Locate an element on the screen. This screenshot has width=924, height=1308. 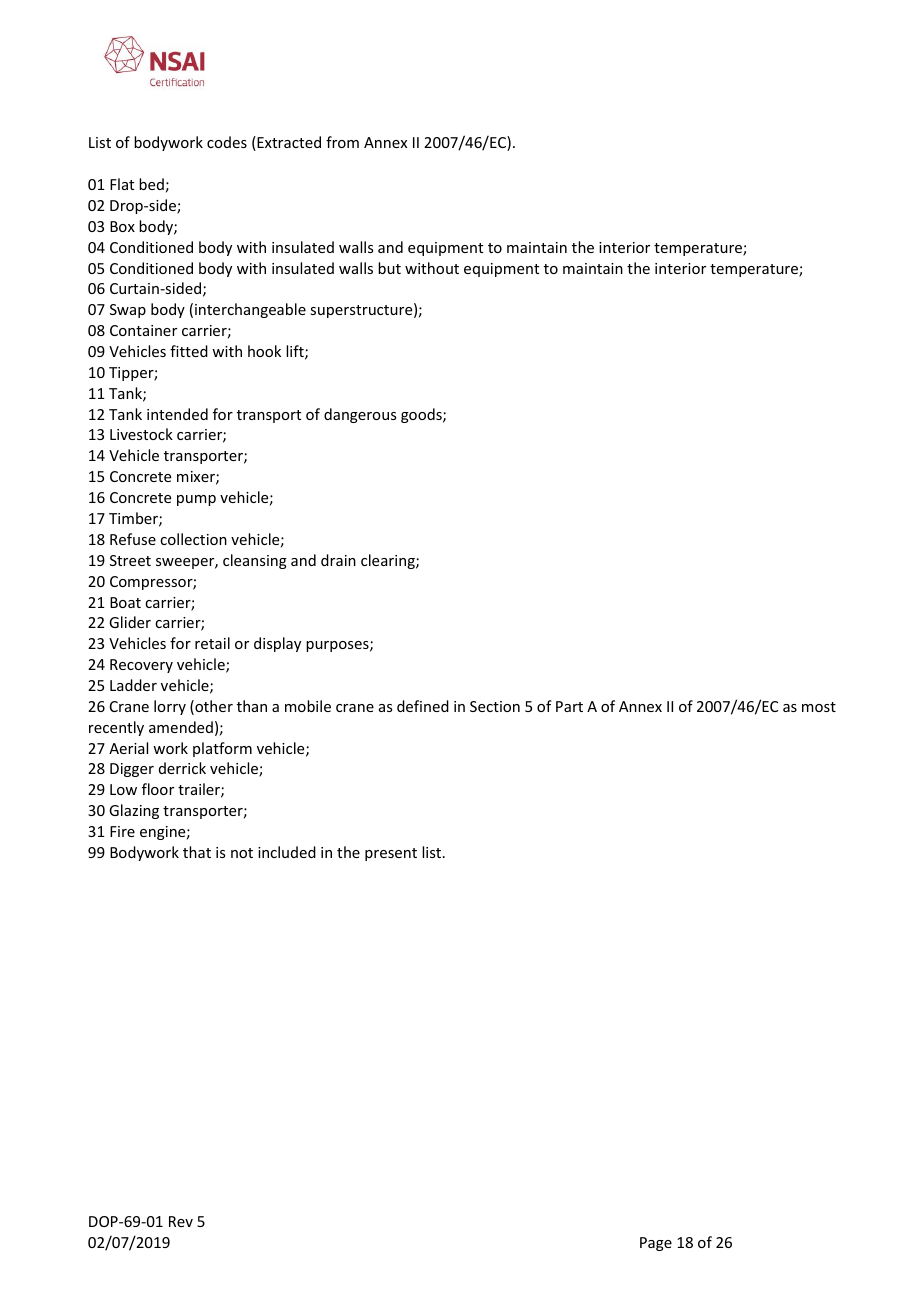
present is located at coordinates (391, 854).
